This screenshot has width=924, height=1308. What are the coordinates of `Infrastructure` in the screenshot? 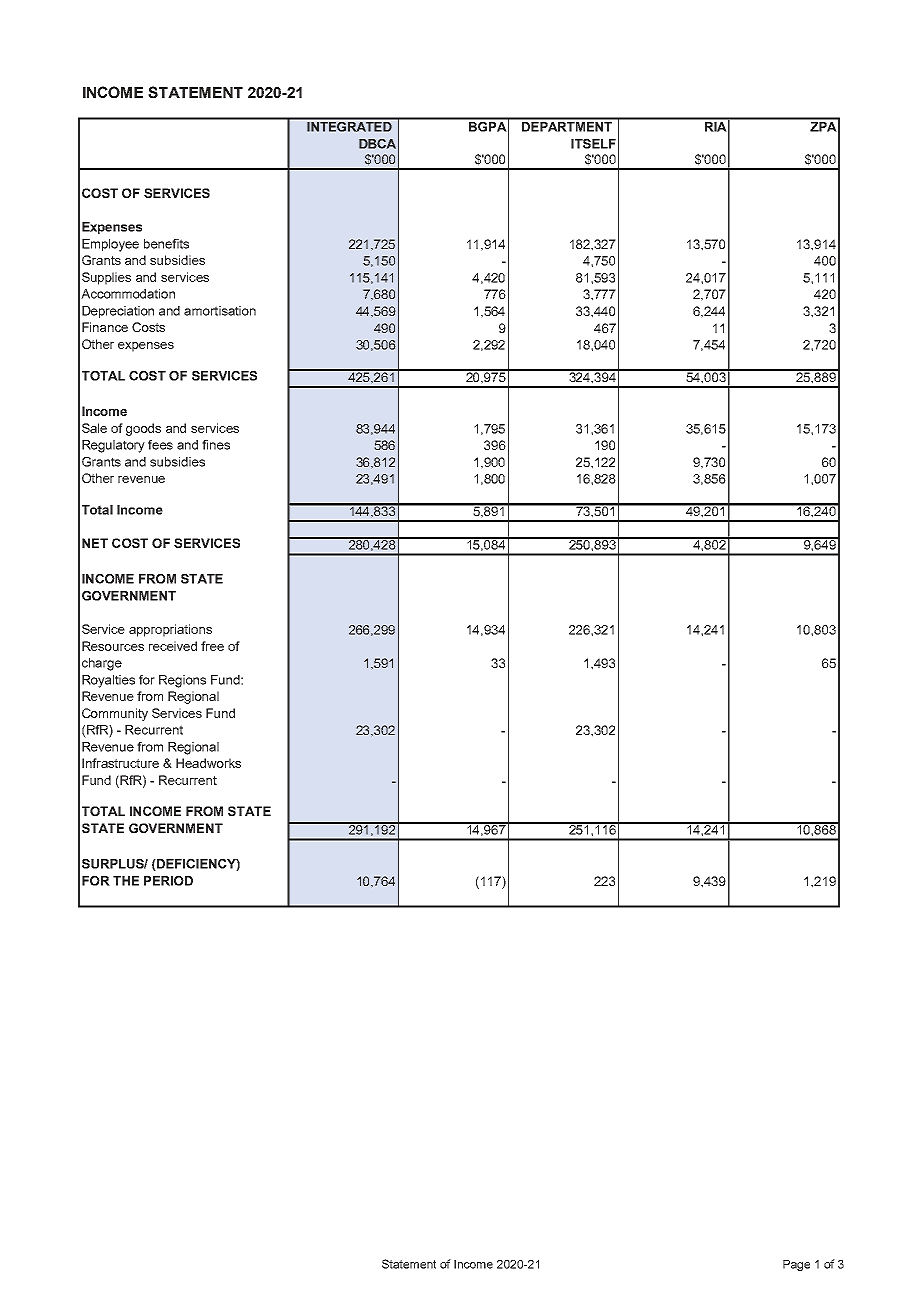 It's located at (120, 763).
